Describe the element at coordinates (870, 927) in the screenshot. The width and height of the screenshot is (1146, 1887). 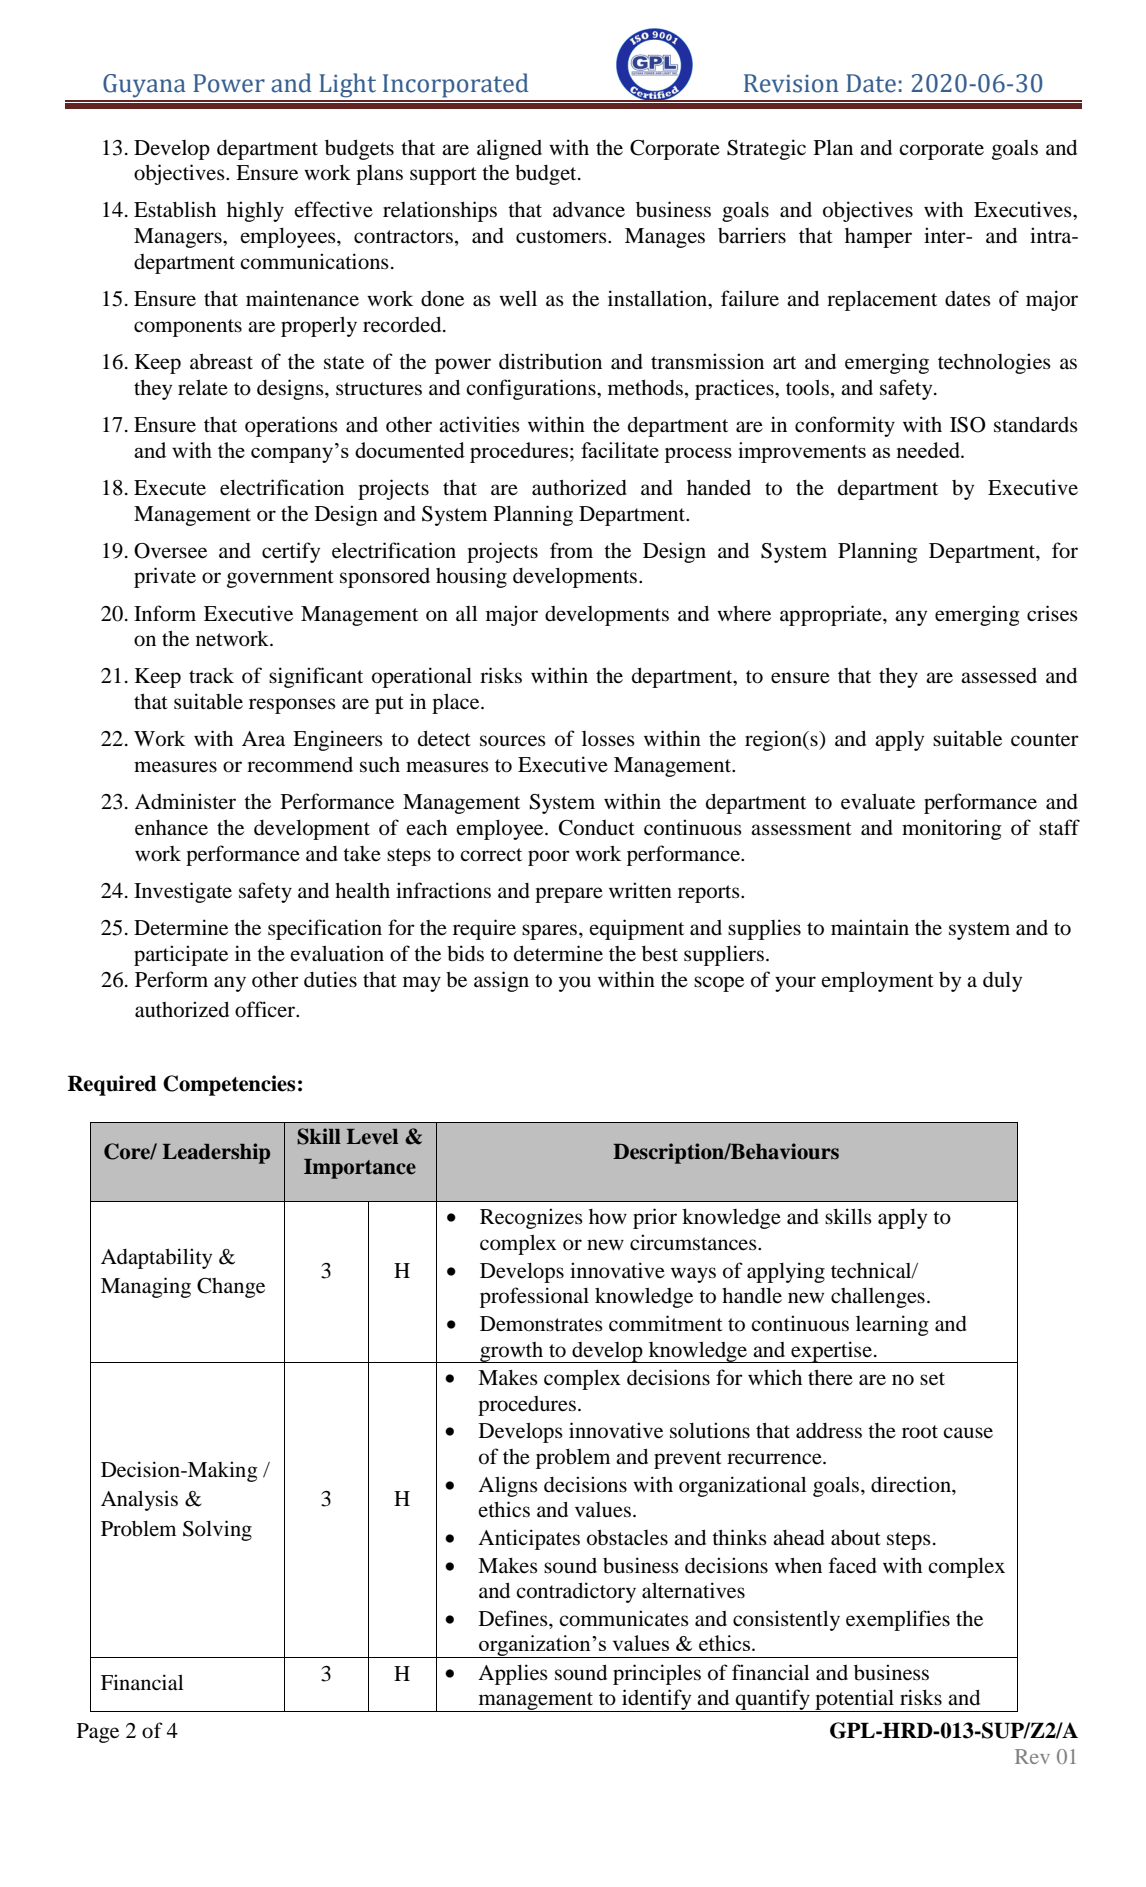
I see `maintain` at that location.
